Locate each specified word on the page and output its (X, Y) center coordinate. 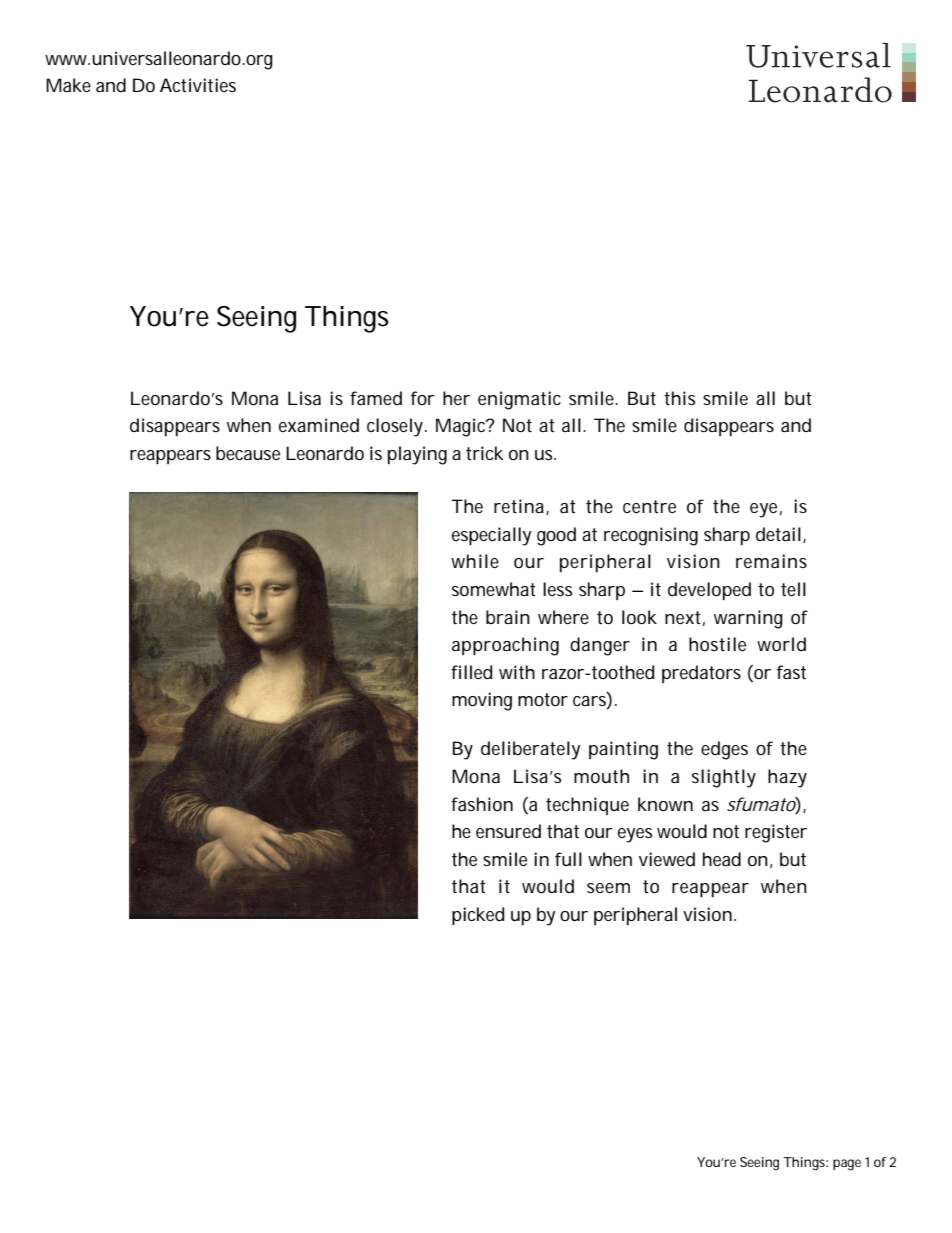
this (679, 398)
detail (778, 534)
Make (68, 85)
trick (485, 453)
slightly (724, 778)
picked (478, 916)
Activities (198, 85)
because (248, 453)
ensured (508, 831)
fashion (482, 804)
